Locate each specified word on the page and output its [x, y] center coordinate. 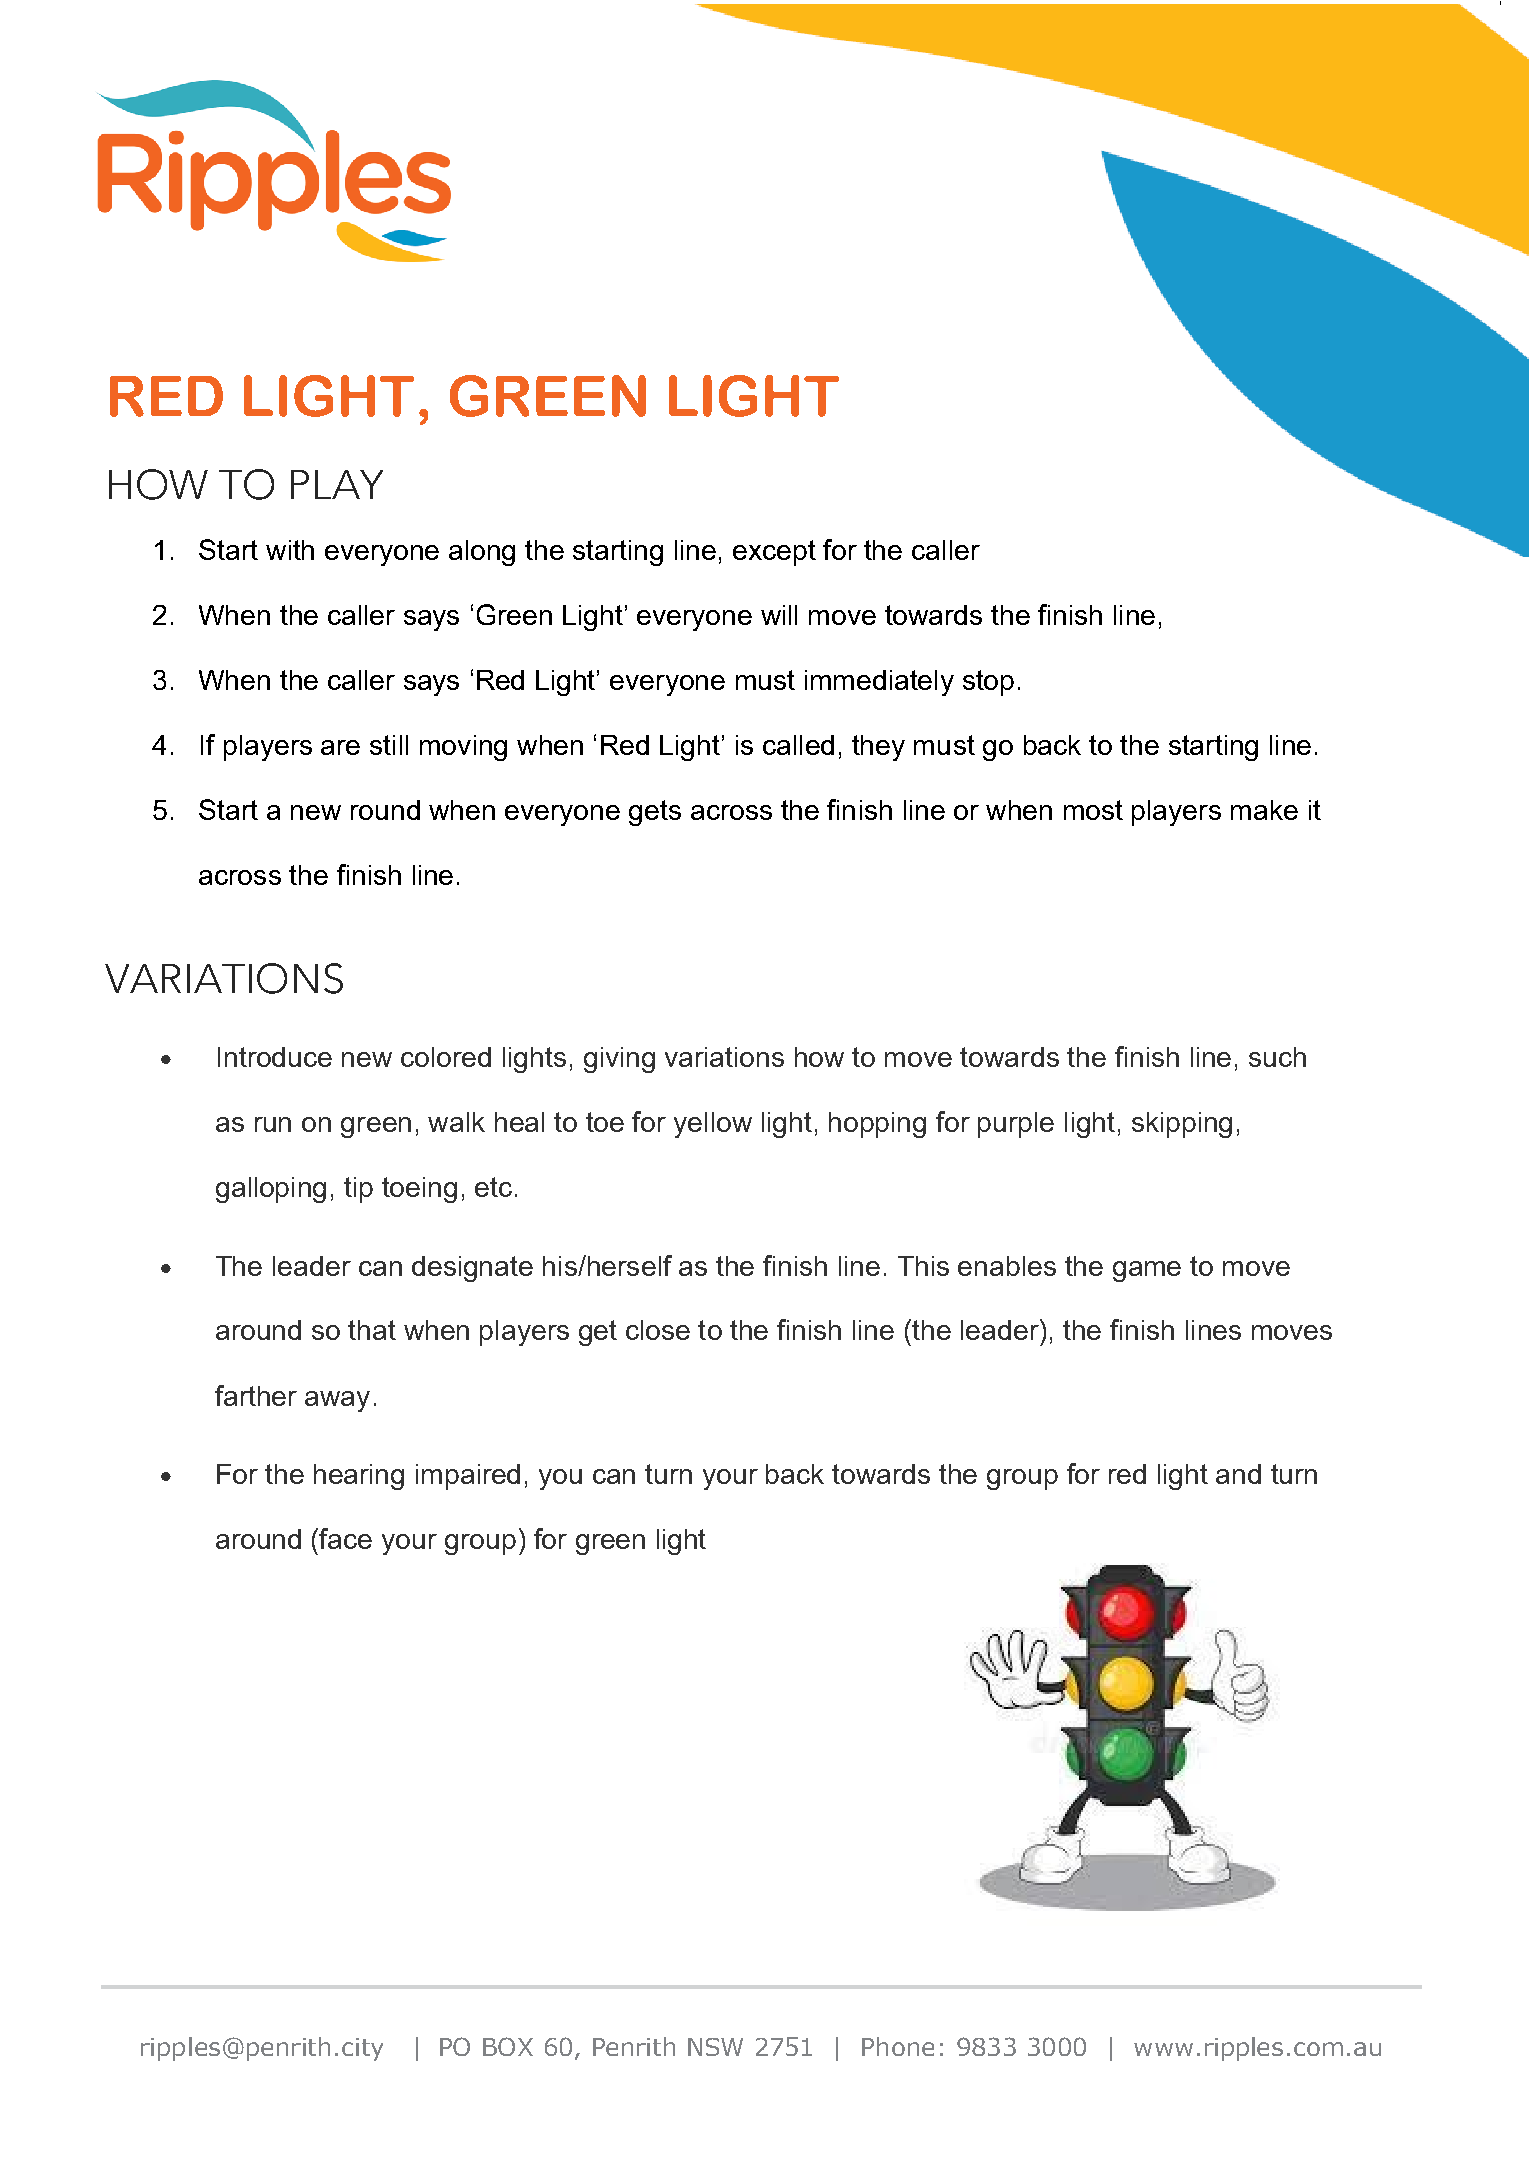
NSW [715, 2047]
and [1238, 1474]
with [290, 550]
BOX [508, 2046]
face [345, 1538]
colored [446, 1057]
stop [988, 683]
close [658, 1330]
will [779, 615]
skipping [1182, 1125]
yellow [713, 1125]
